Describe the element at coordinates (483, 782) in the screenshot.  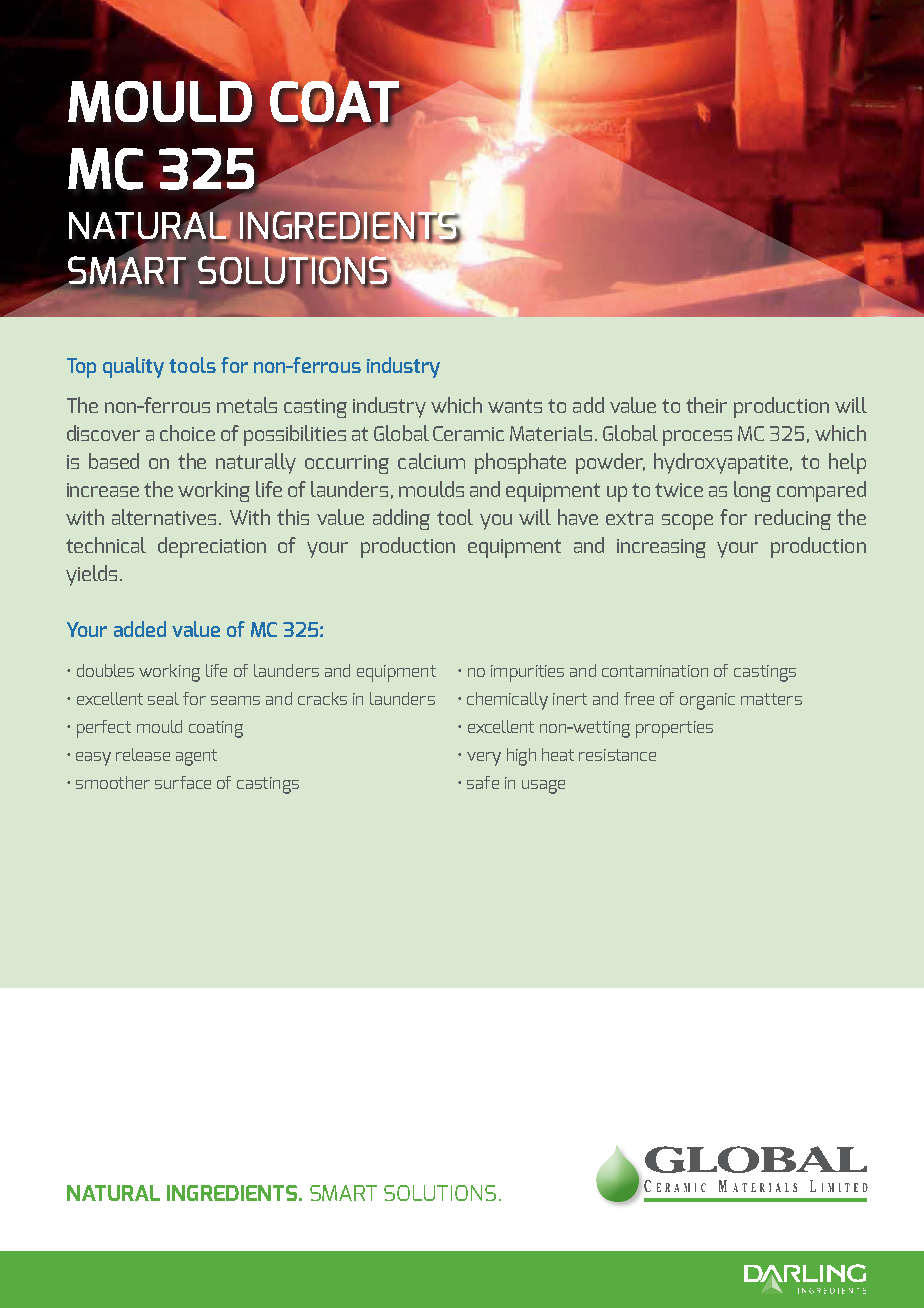
I see `safe` at that location.
